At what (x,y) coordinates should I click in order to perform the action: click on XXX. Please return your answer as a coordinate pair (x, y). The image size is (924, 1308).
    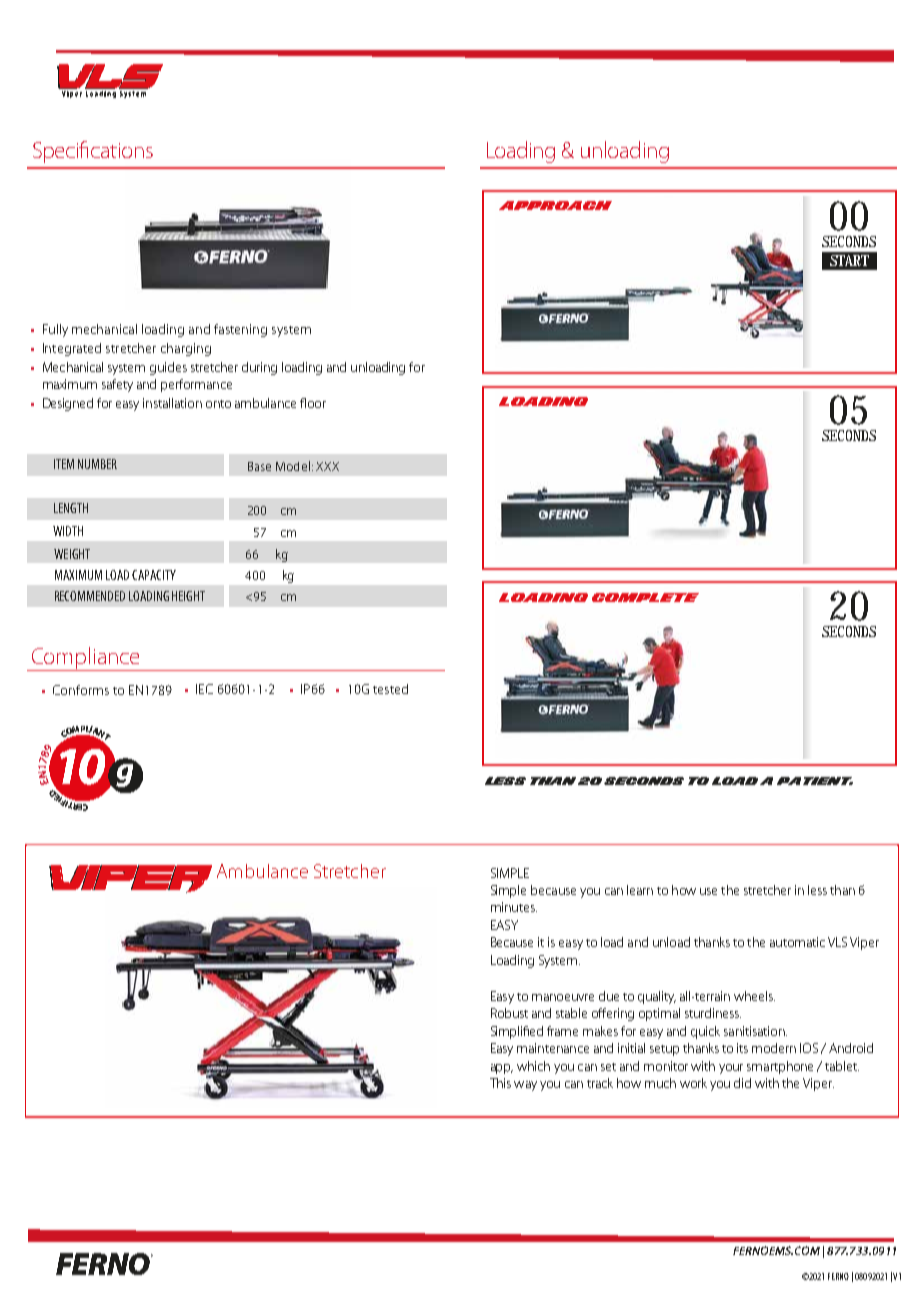
    Looking at the image, I should click on (327, 466).
